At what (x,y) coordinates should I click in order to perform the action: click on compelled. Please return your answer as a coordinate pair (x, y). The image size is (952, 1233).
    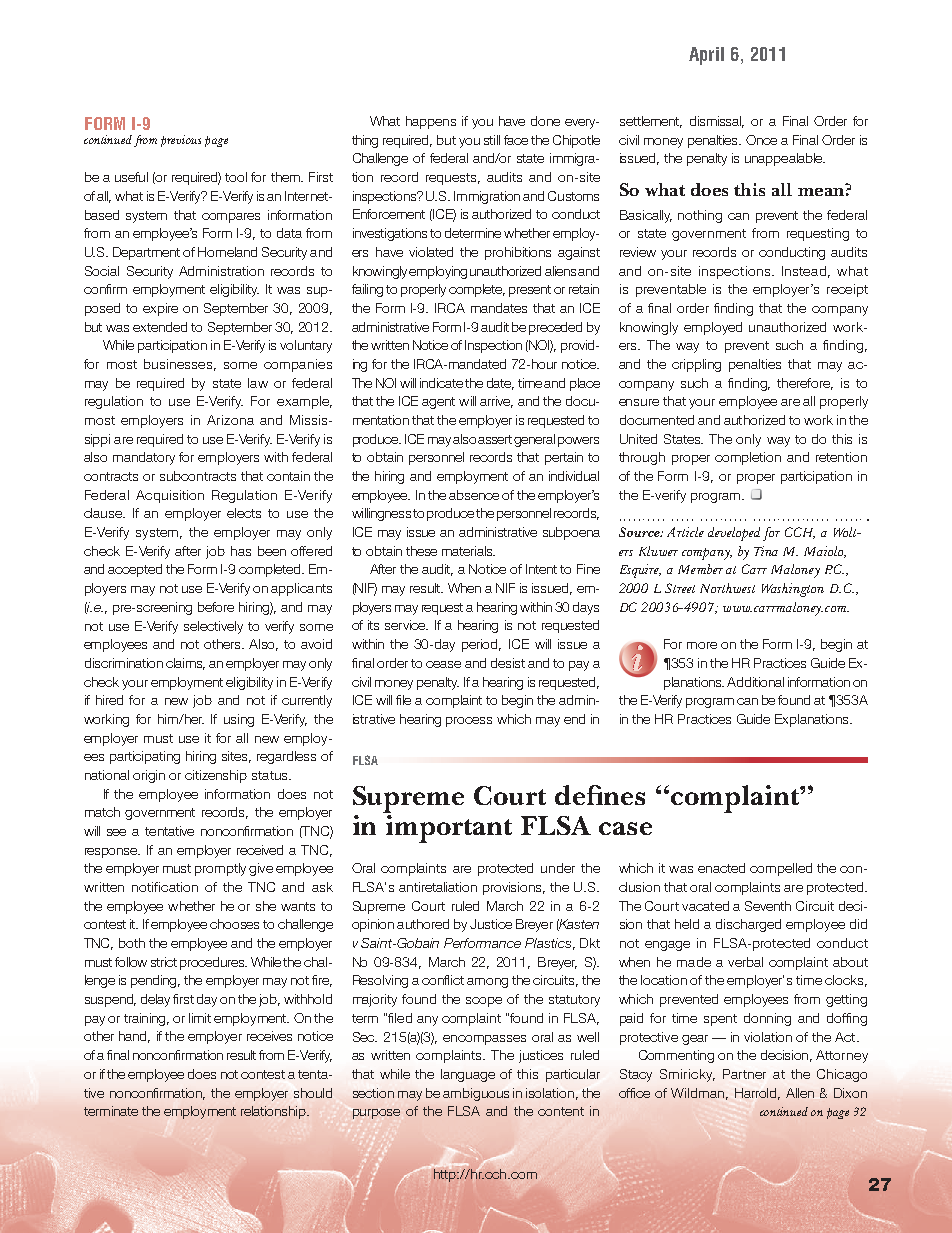
    Looking at the image, I should click on (781, 869).
